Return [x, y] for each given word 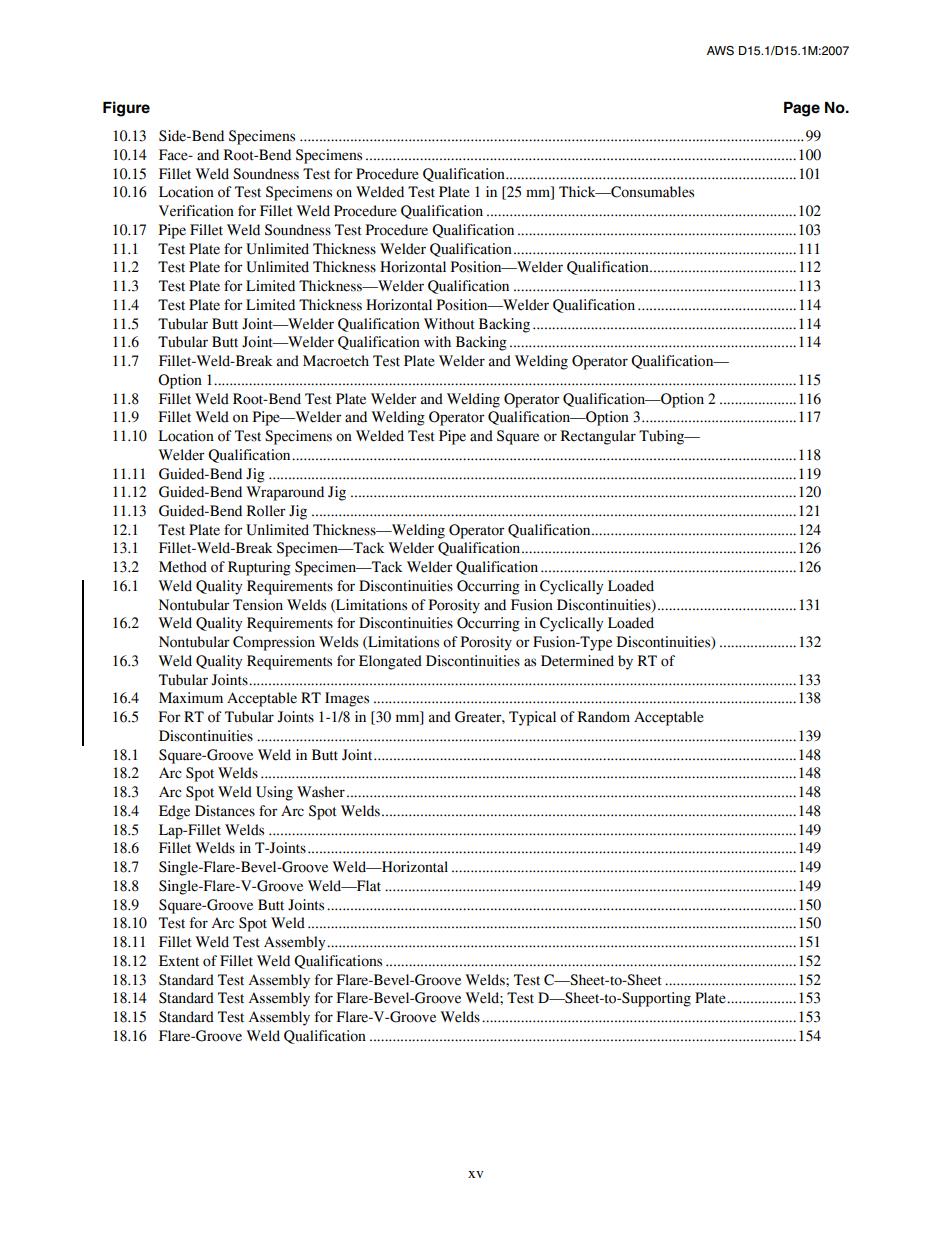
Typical [532, 718]
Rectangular [598, 437]
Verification [196, 211]
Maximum [191, 698]
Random [604, 717]
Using [274, 793]
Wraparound [285, 493]
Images [347, 699]
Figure [126, 109]
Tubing [663, 437]
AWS [720, 51]
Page [802, 109]
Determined [577, 661]
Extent [179, 961]
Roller [266, 511]
